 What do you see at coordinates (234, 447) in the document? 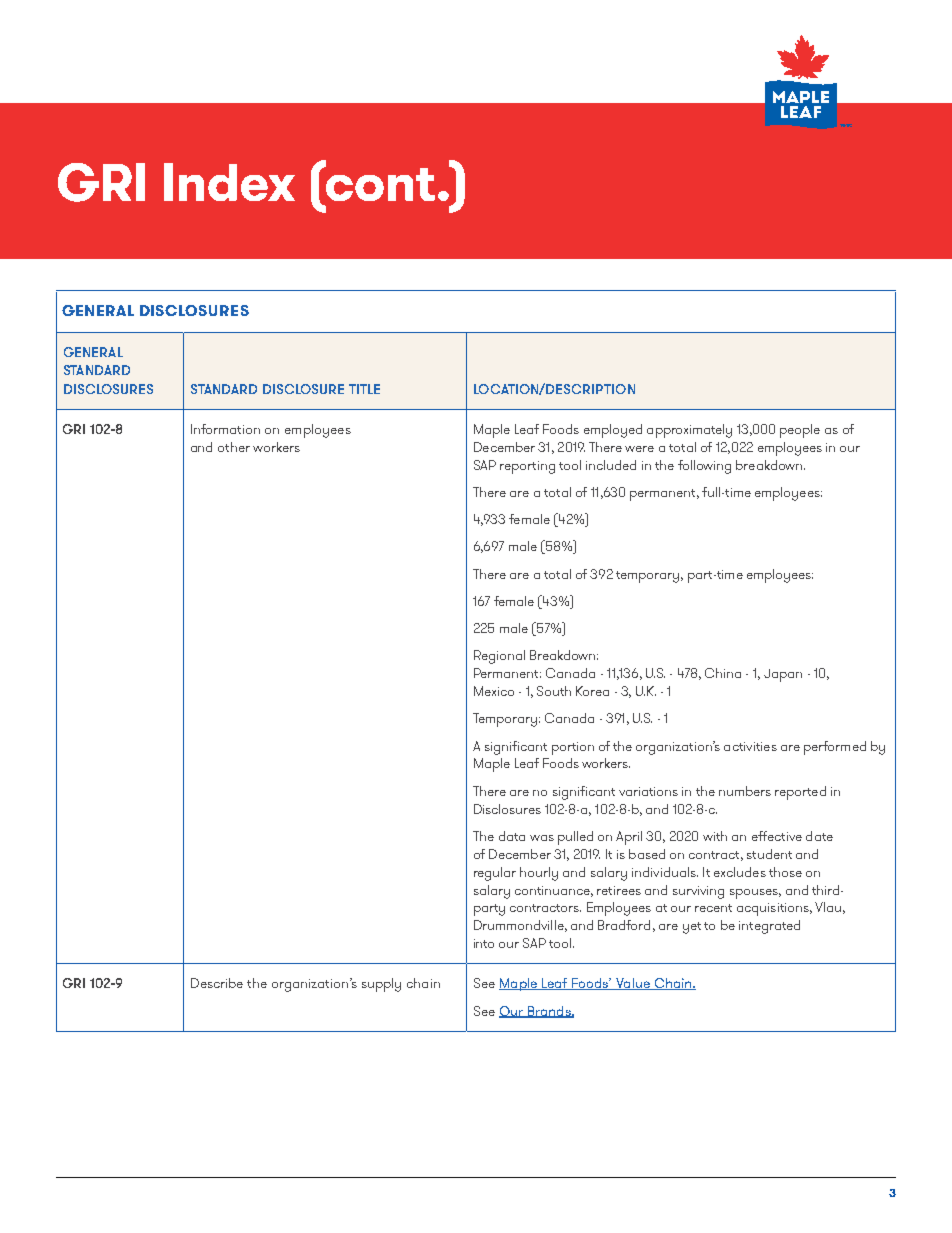
I see `other` at bounding box center [234, 447].
